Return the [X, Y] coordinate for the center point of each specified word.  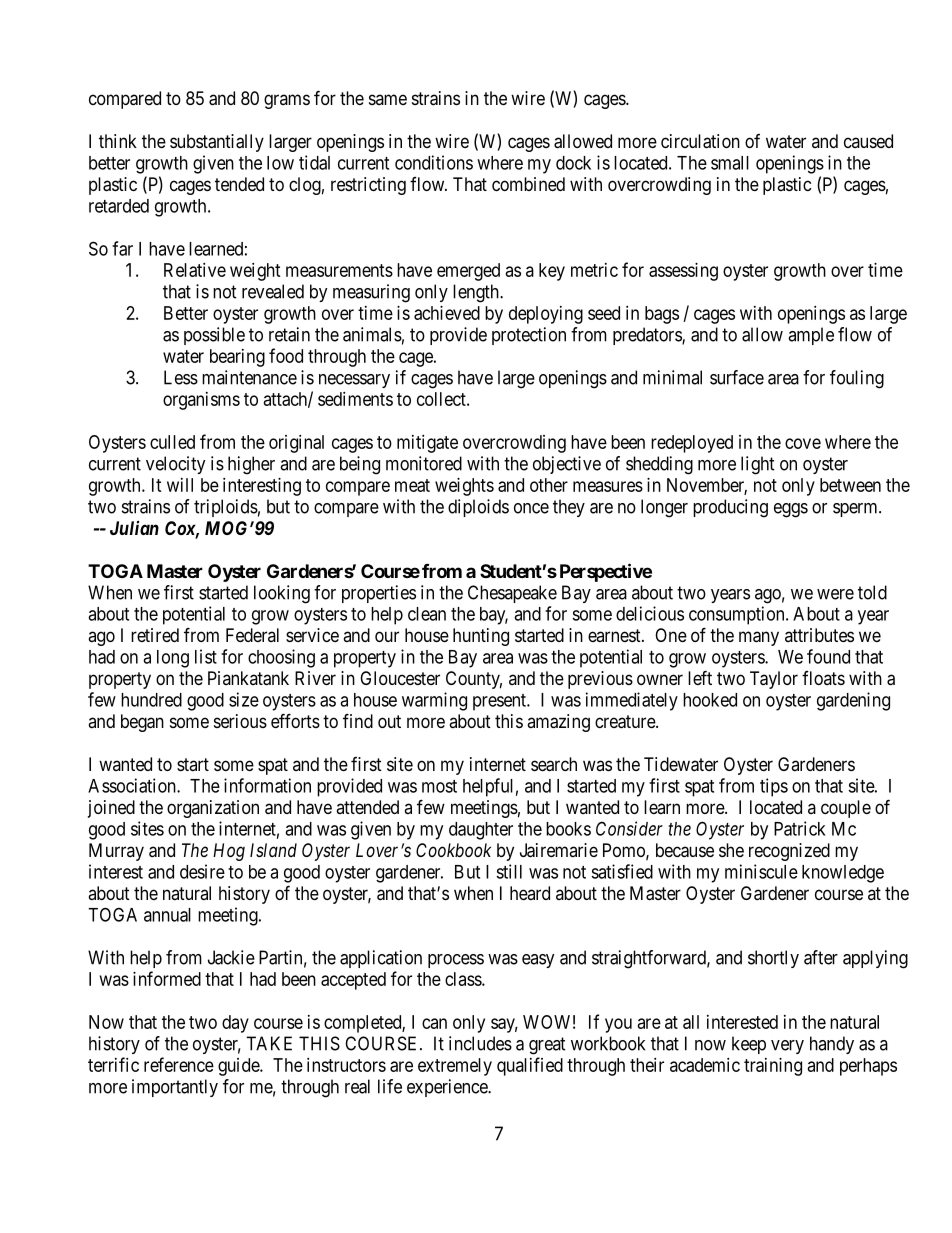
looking [282, 594]
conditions [434, 162]
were [835, 594]
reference [179, 1064]
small [730, 163]
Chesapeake [512, 594]
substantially [217, 143]
